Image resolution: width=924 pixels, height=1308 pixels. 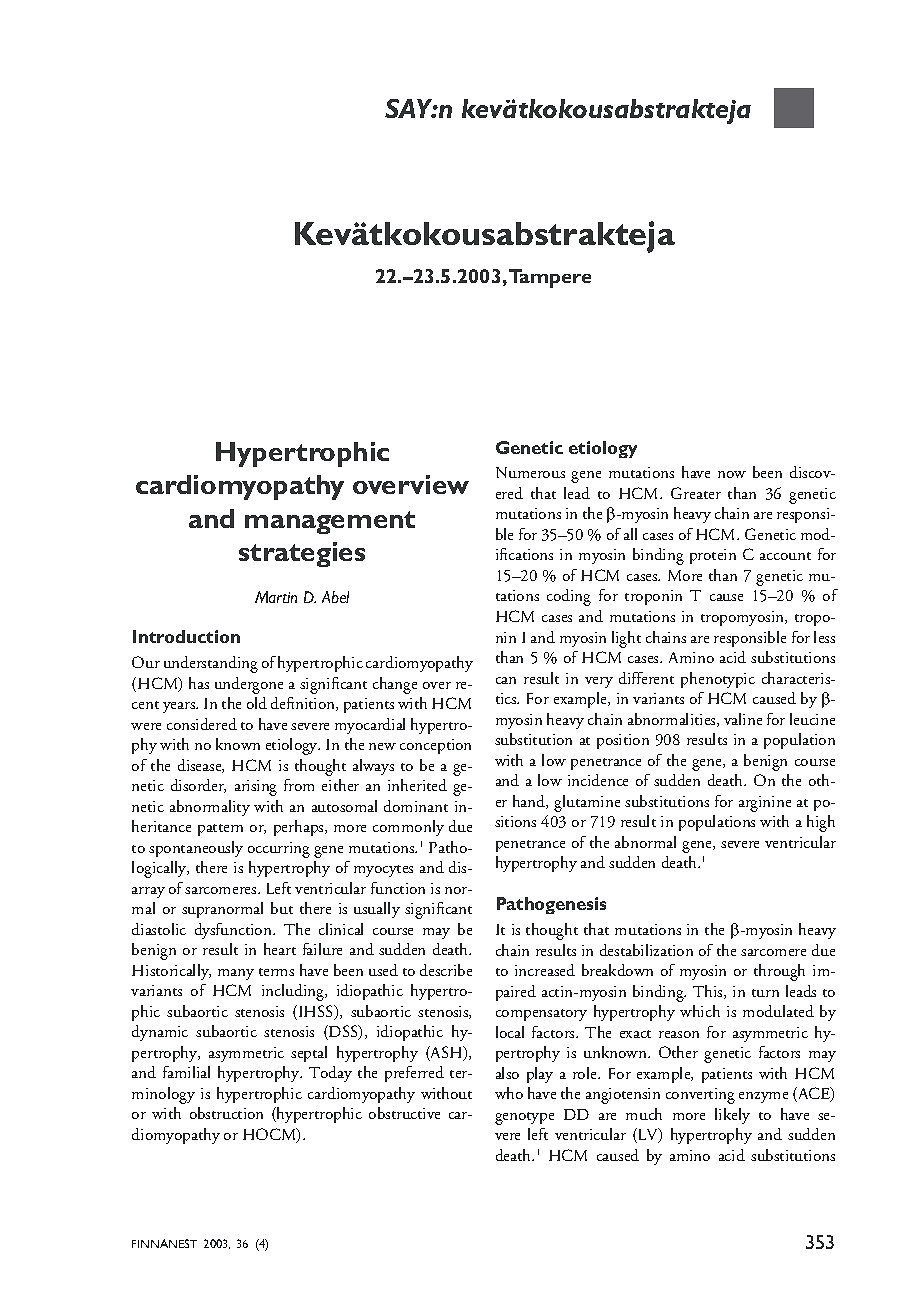 I want to click on arising, so click(x=256, y=788).
